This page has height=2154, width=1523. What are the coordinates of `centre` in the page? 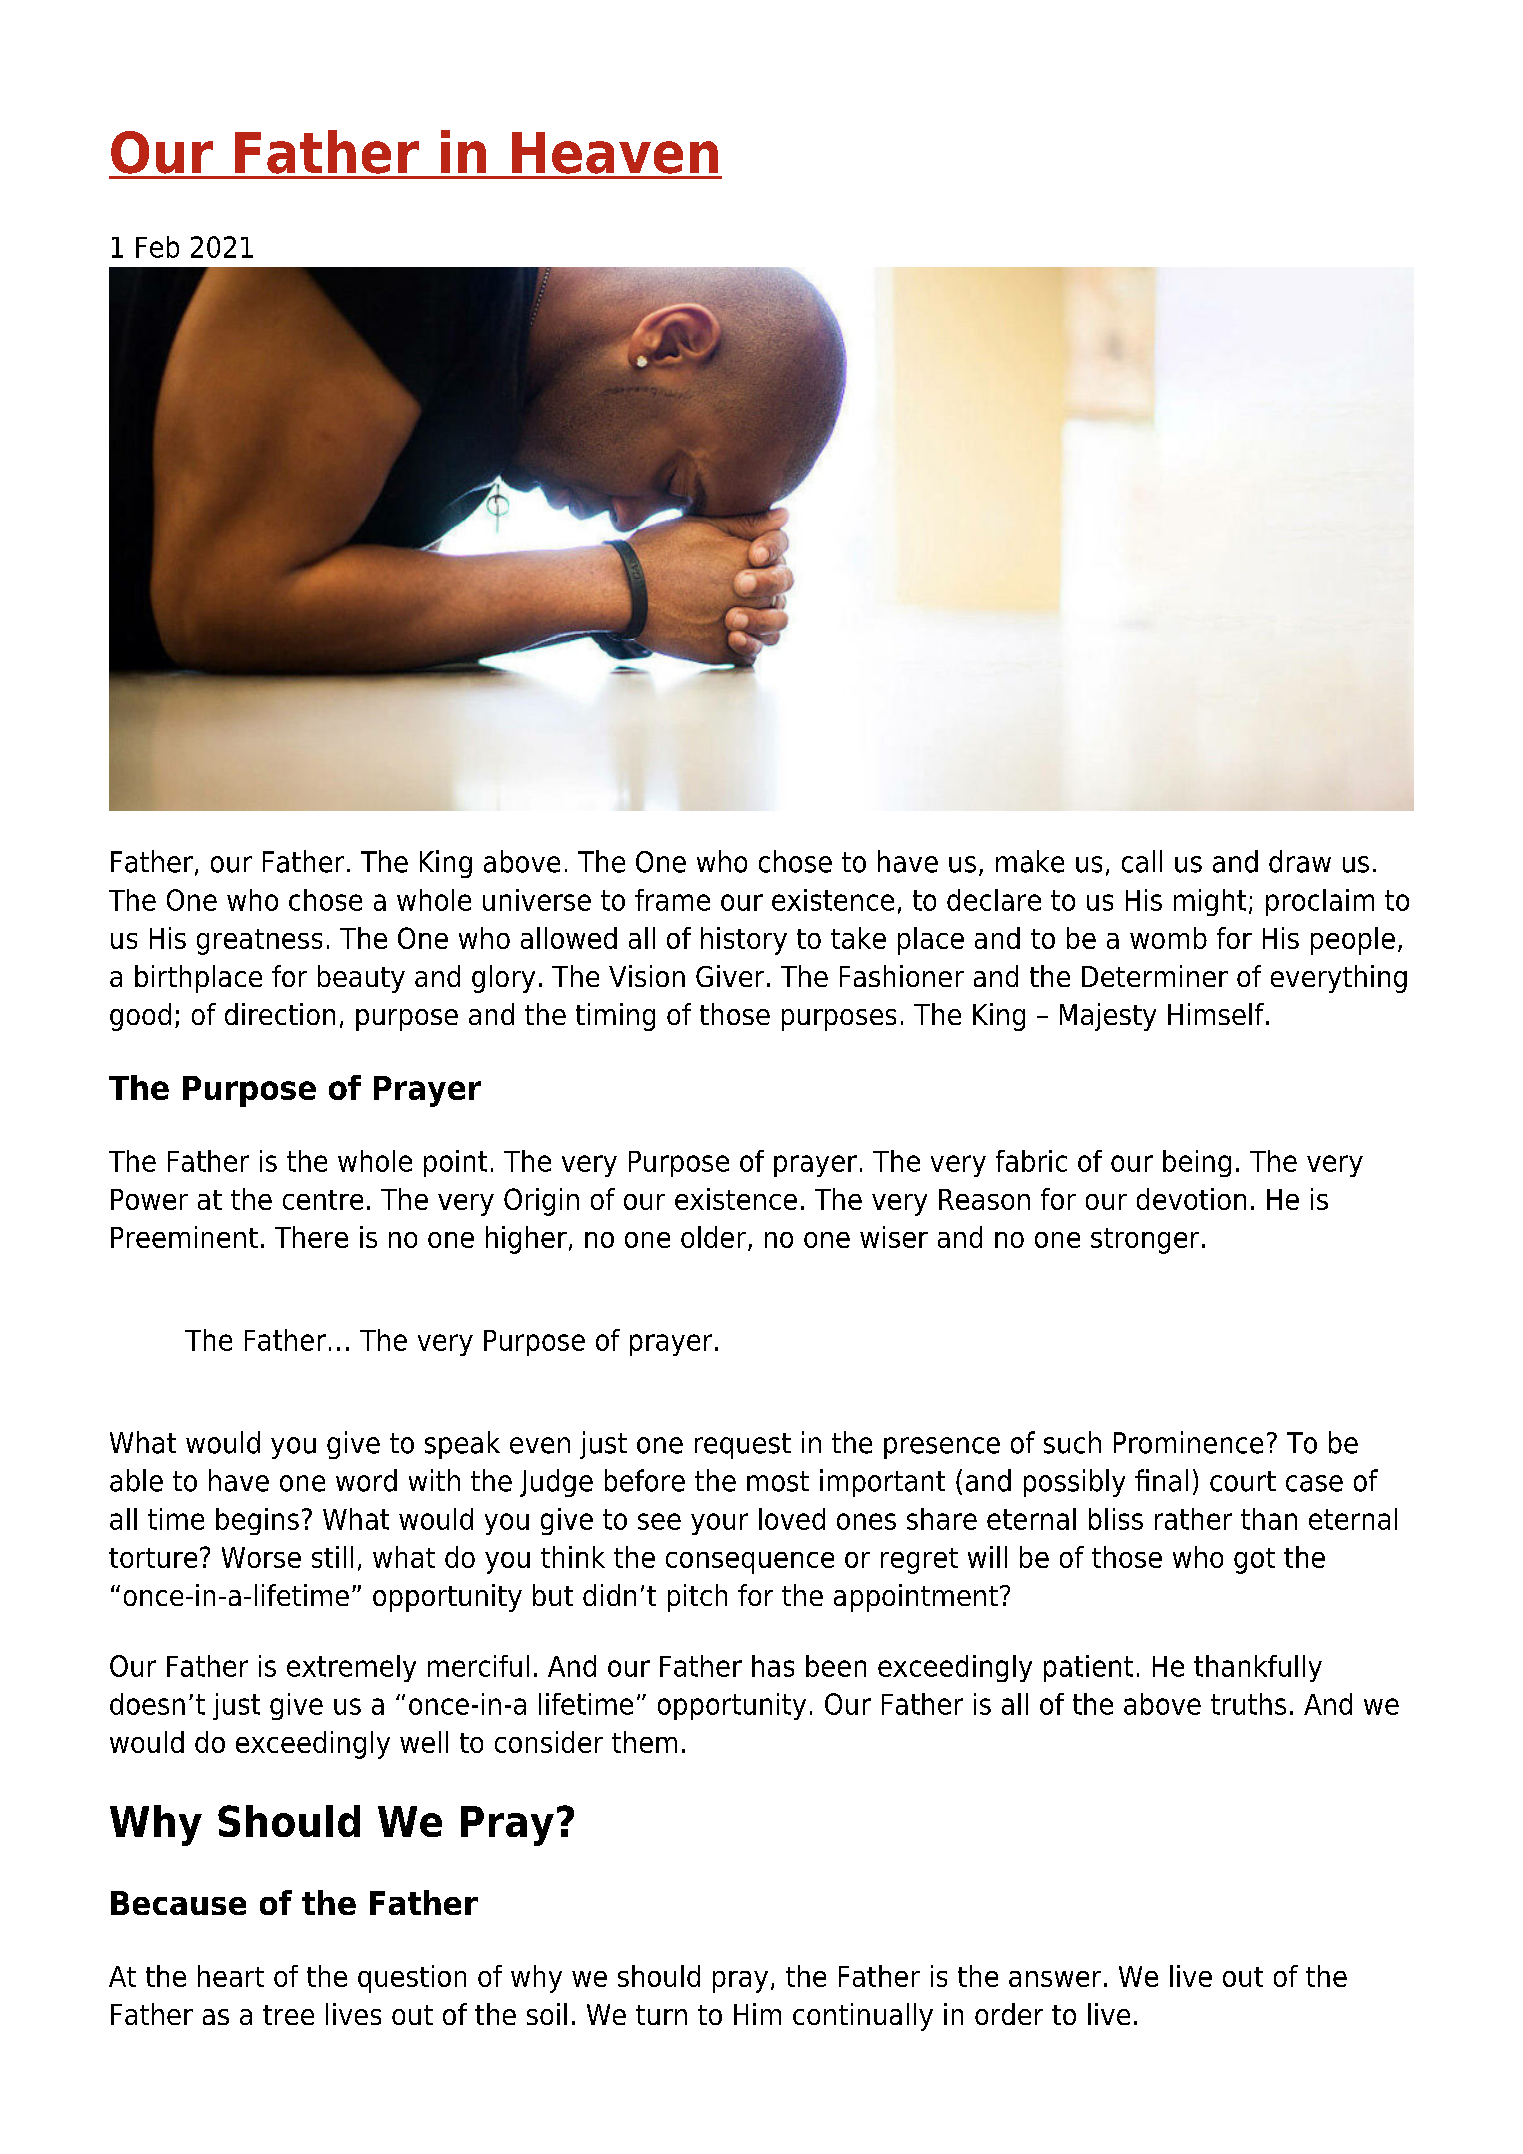 It's located at (323, 1200).
